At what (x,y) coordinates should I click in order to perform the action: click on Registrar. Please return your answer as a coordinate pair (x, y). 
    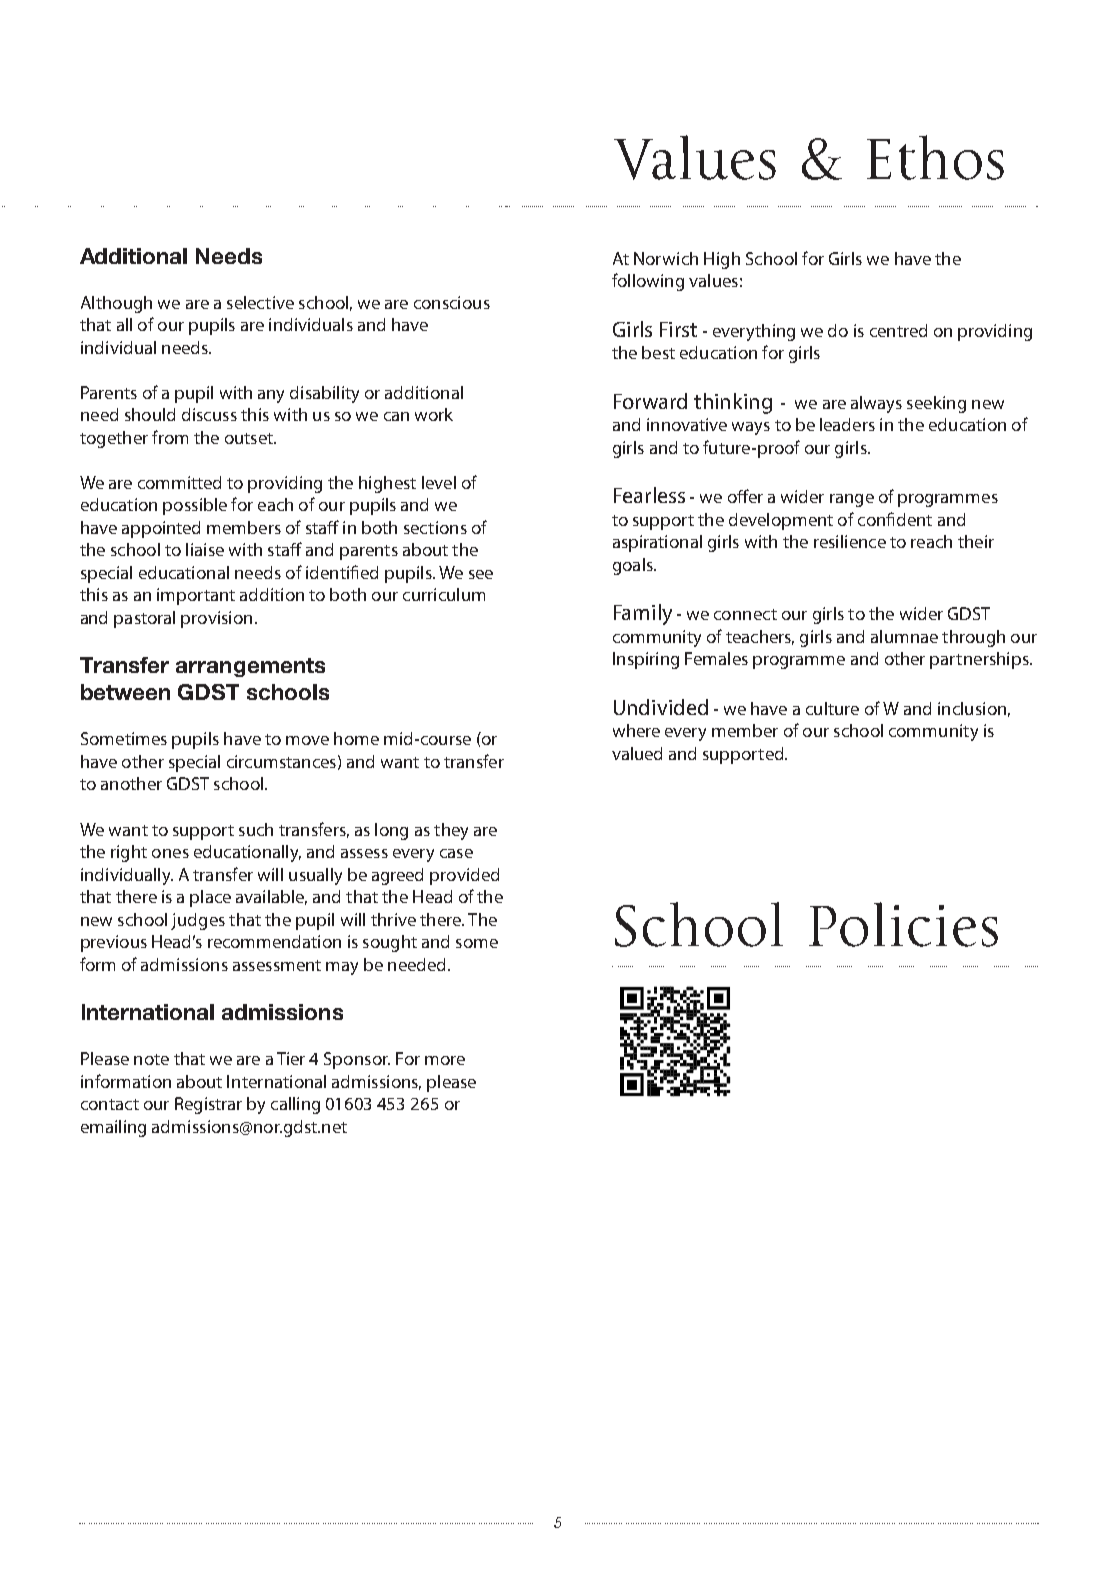
    Looking at the image, I should click on (208, 1105).
